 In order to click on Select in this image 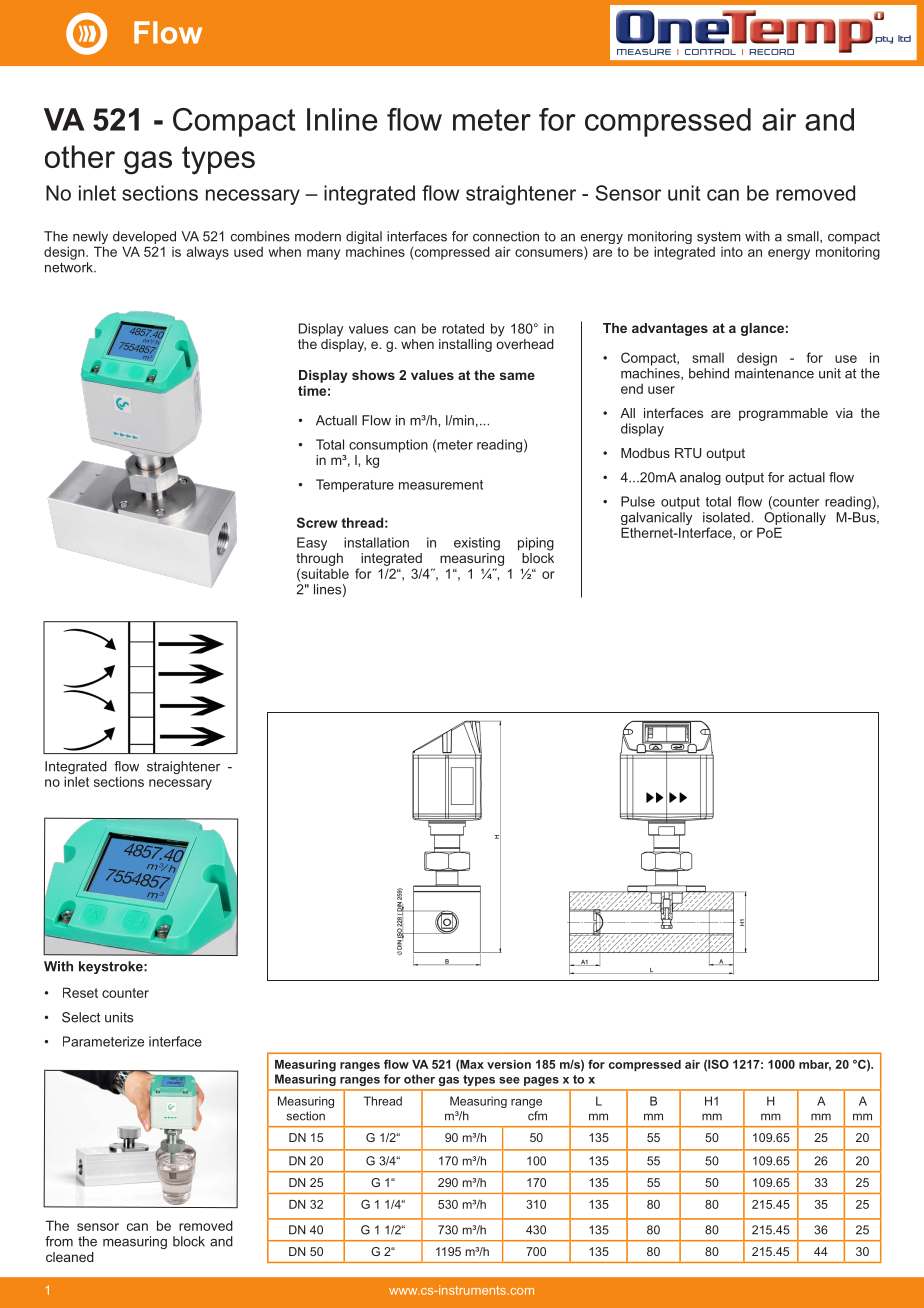, I will do `click(81, 1017)`.
